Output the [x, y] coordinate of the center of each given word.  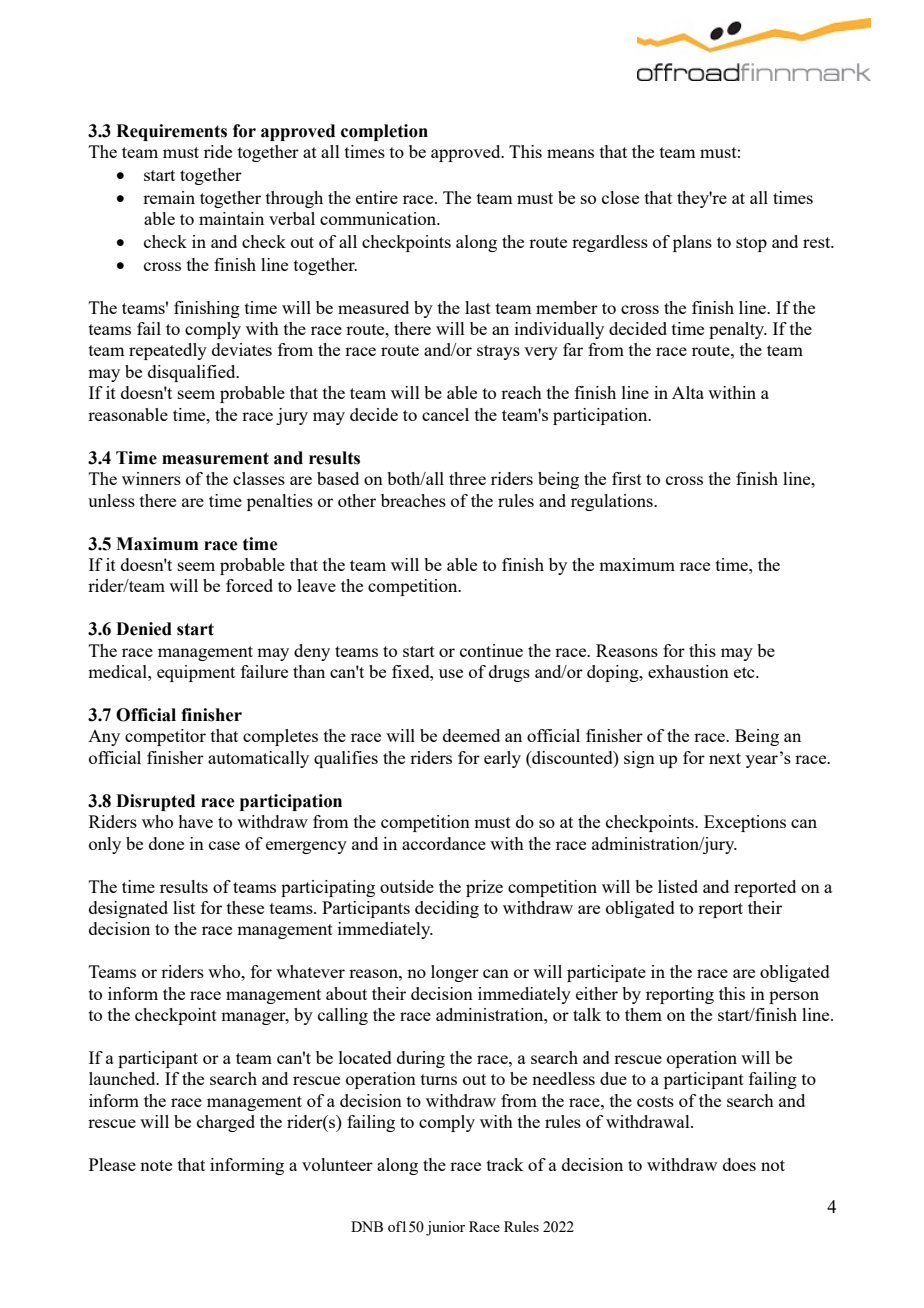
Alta [688, 392]
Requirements [171, 132]
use [451, 673]
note [156, 1165]
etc [745, 672]
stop [751, 244]
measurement [215, 458]
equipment [196, 673]
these [245, 907]
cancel [445, 414]
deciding [447, 909]
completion [384, 132]
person [794, 997]
